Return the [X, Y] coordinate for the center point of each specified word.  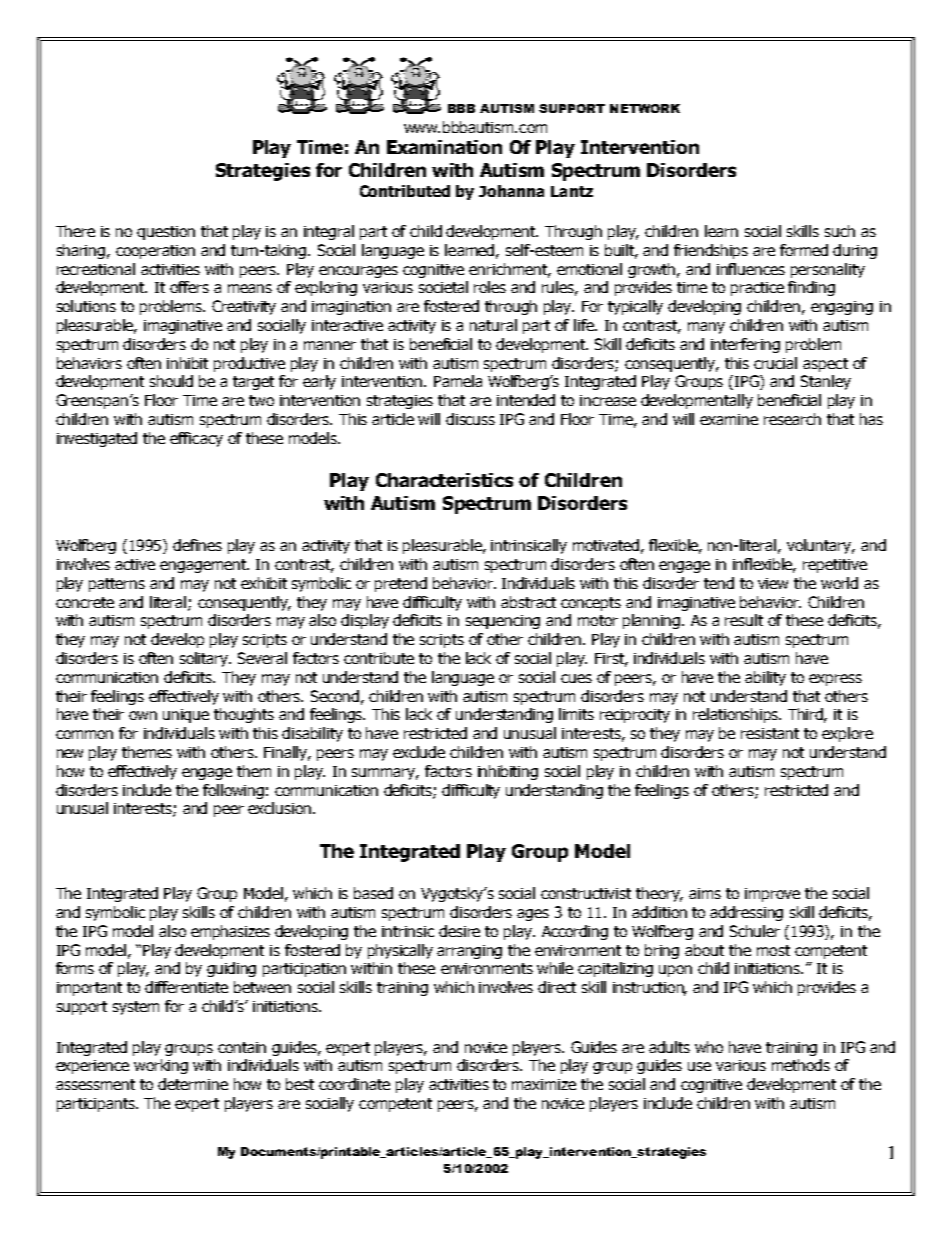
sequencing [503, 622]
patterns [117, 585]
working [161, 1066]
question [166, 233]
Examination [444, 147]
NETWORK [645, 108]
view [773, 583]
